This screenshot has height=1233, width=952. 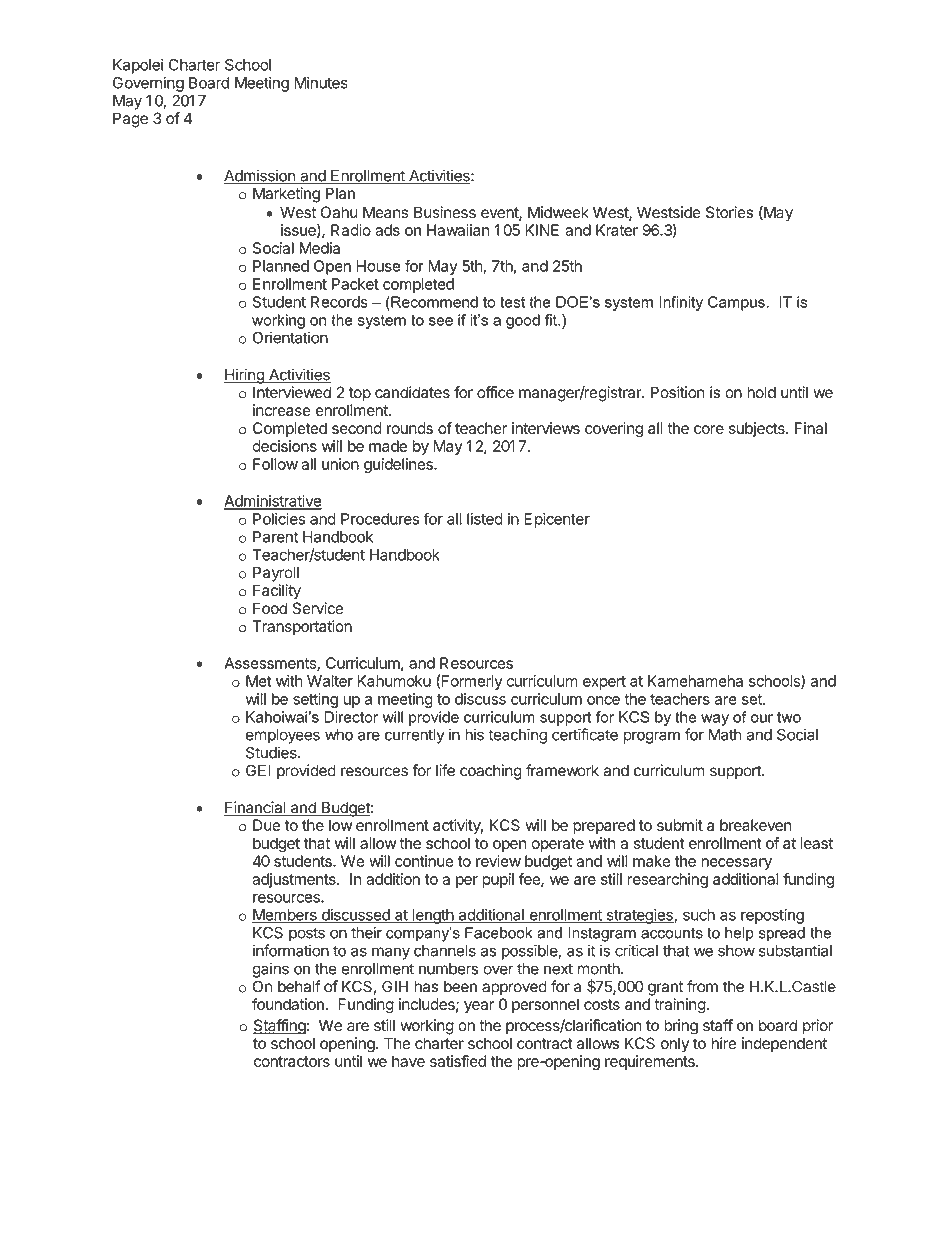 What do you see at coordinates (495, 392) in the screenshot?
I see `office` at bounding box center [495, 392].
